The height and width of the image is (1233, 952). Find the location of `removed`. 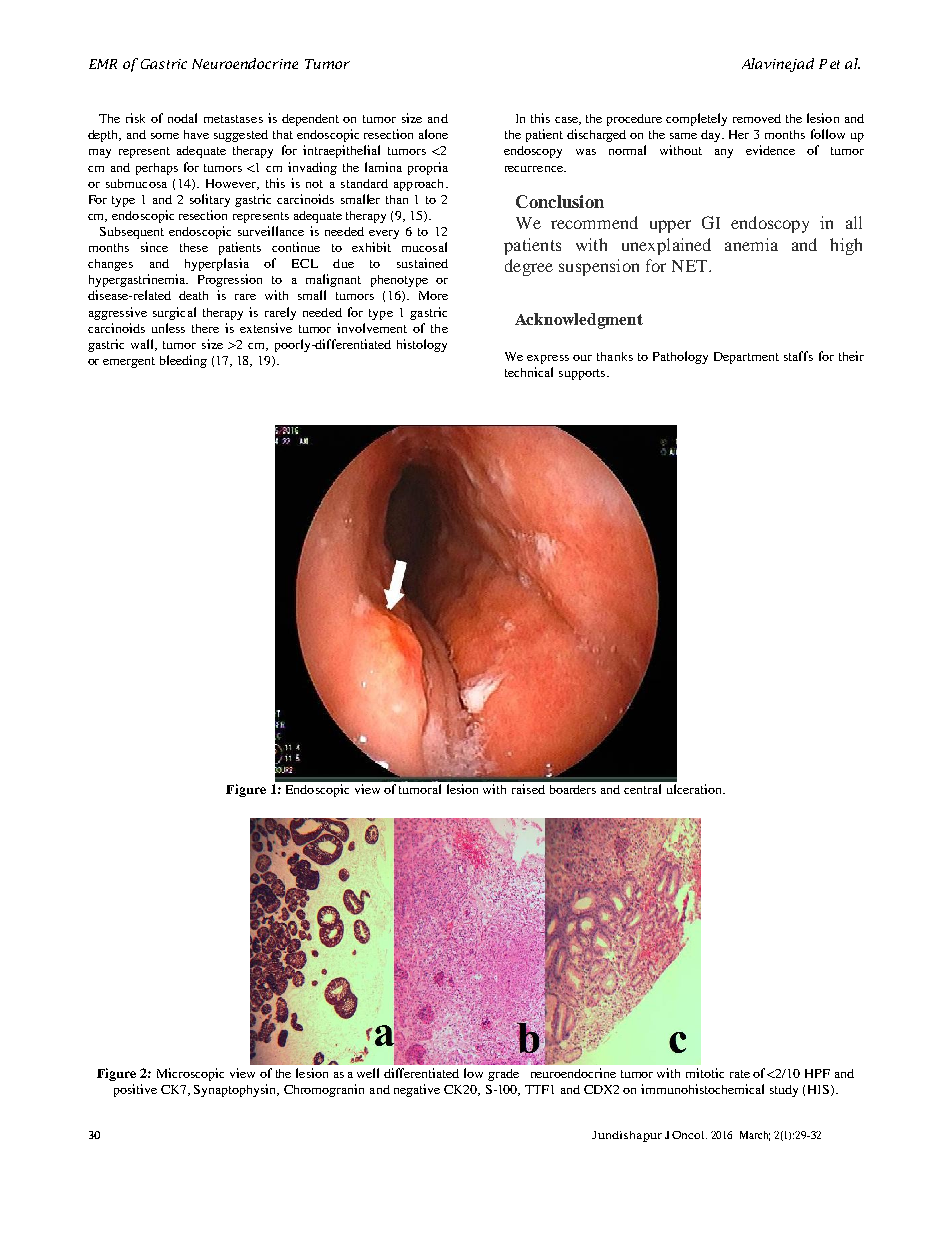

removed is located at coordinates (757, 118).
